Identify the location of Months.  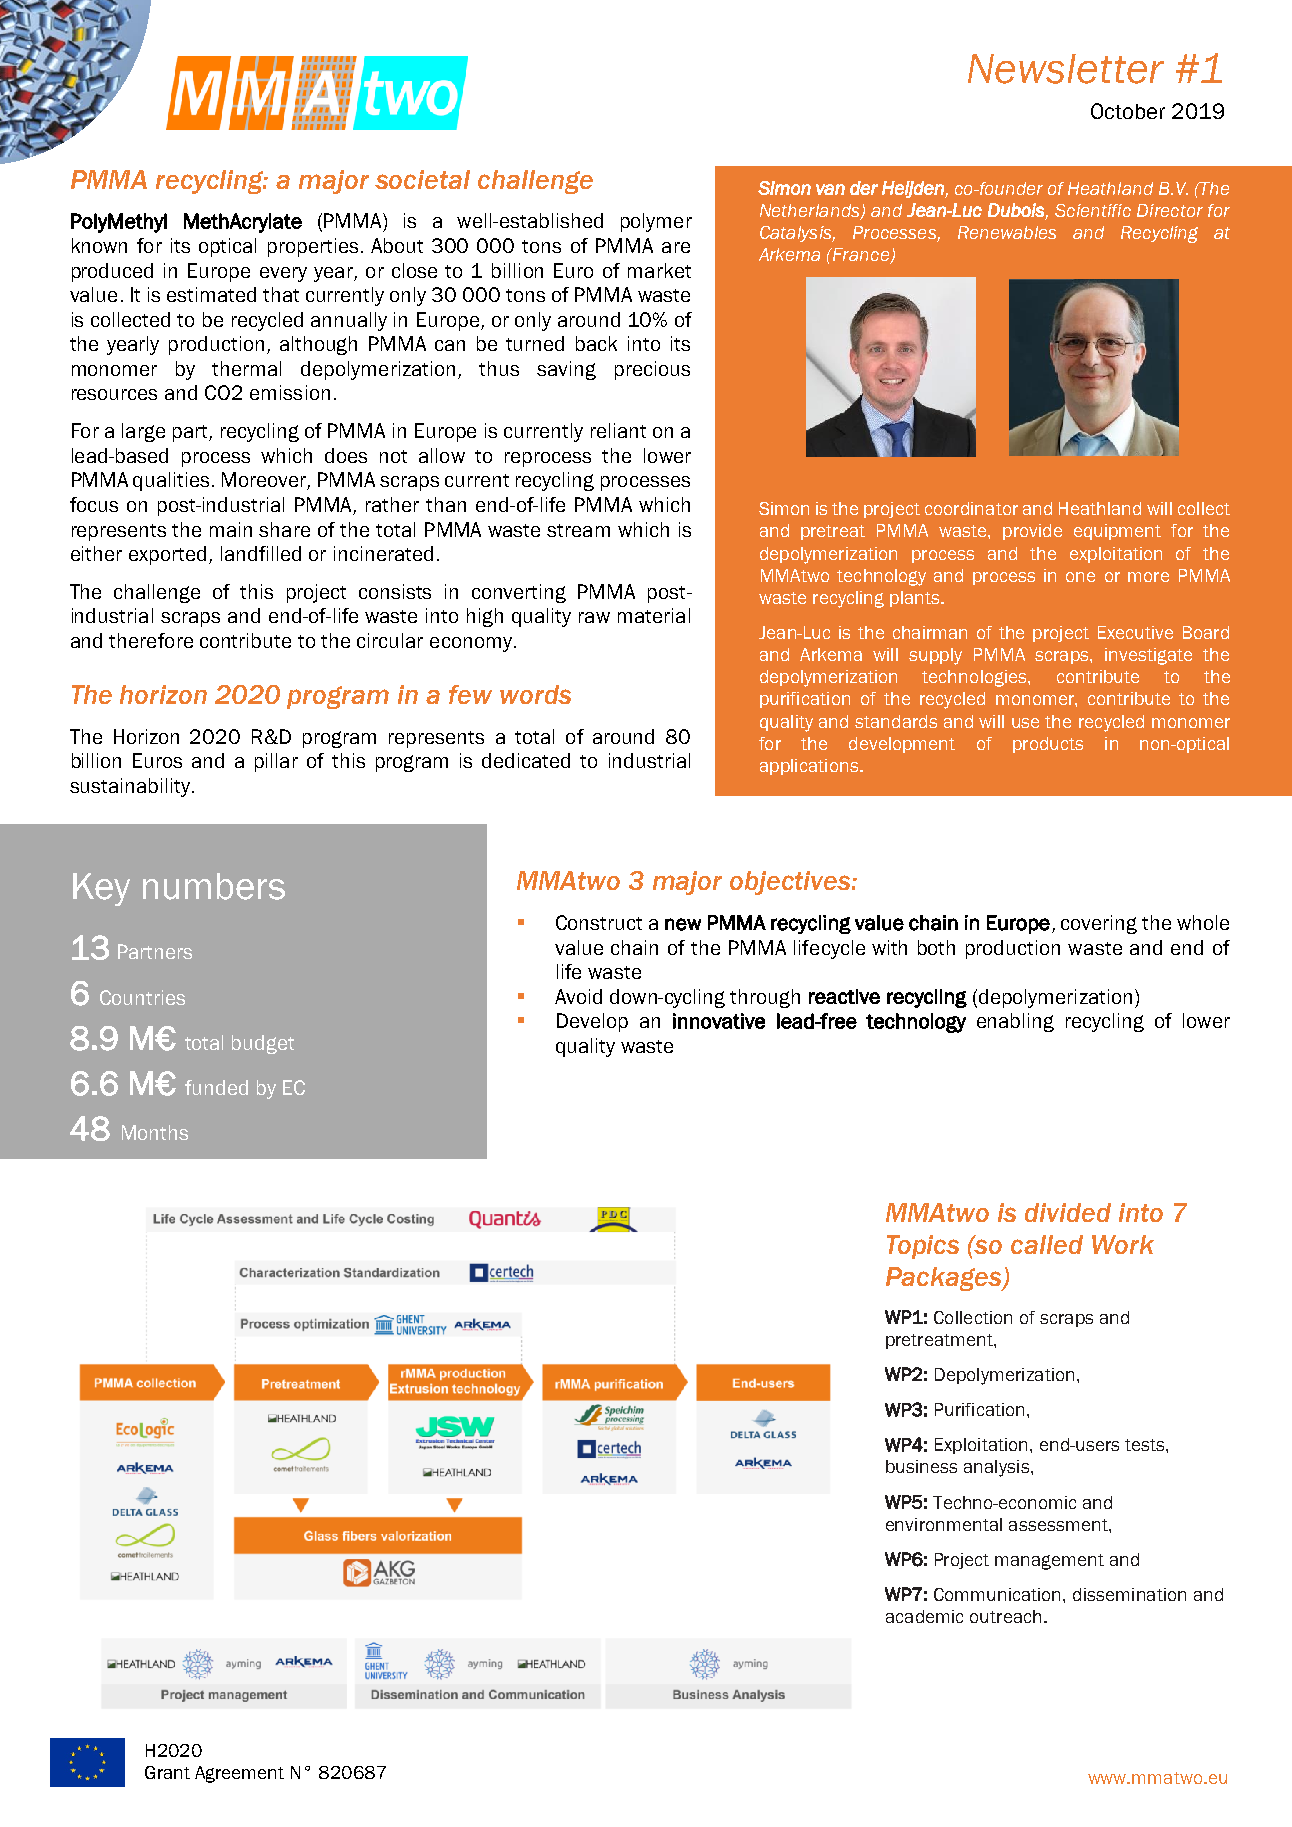
(155, 1132).
